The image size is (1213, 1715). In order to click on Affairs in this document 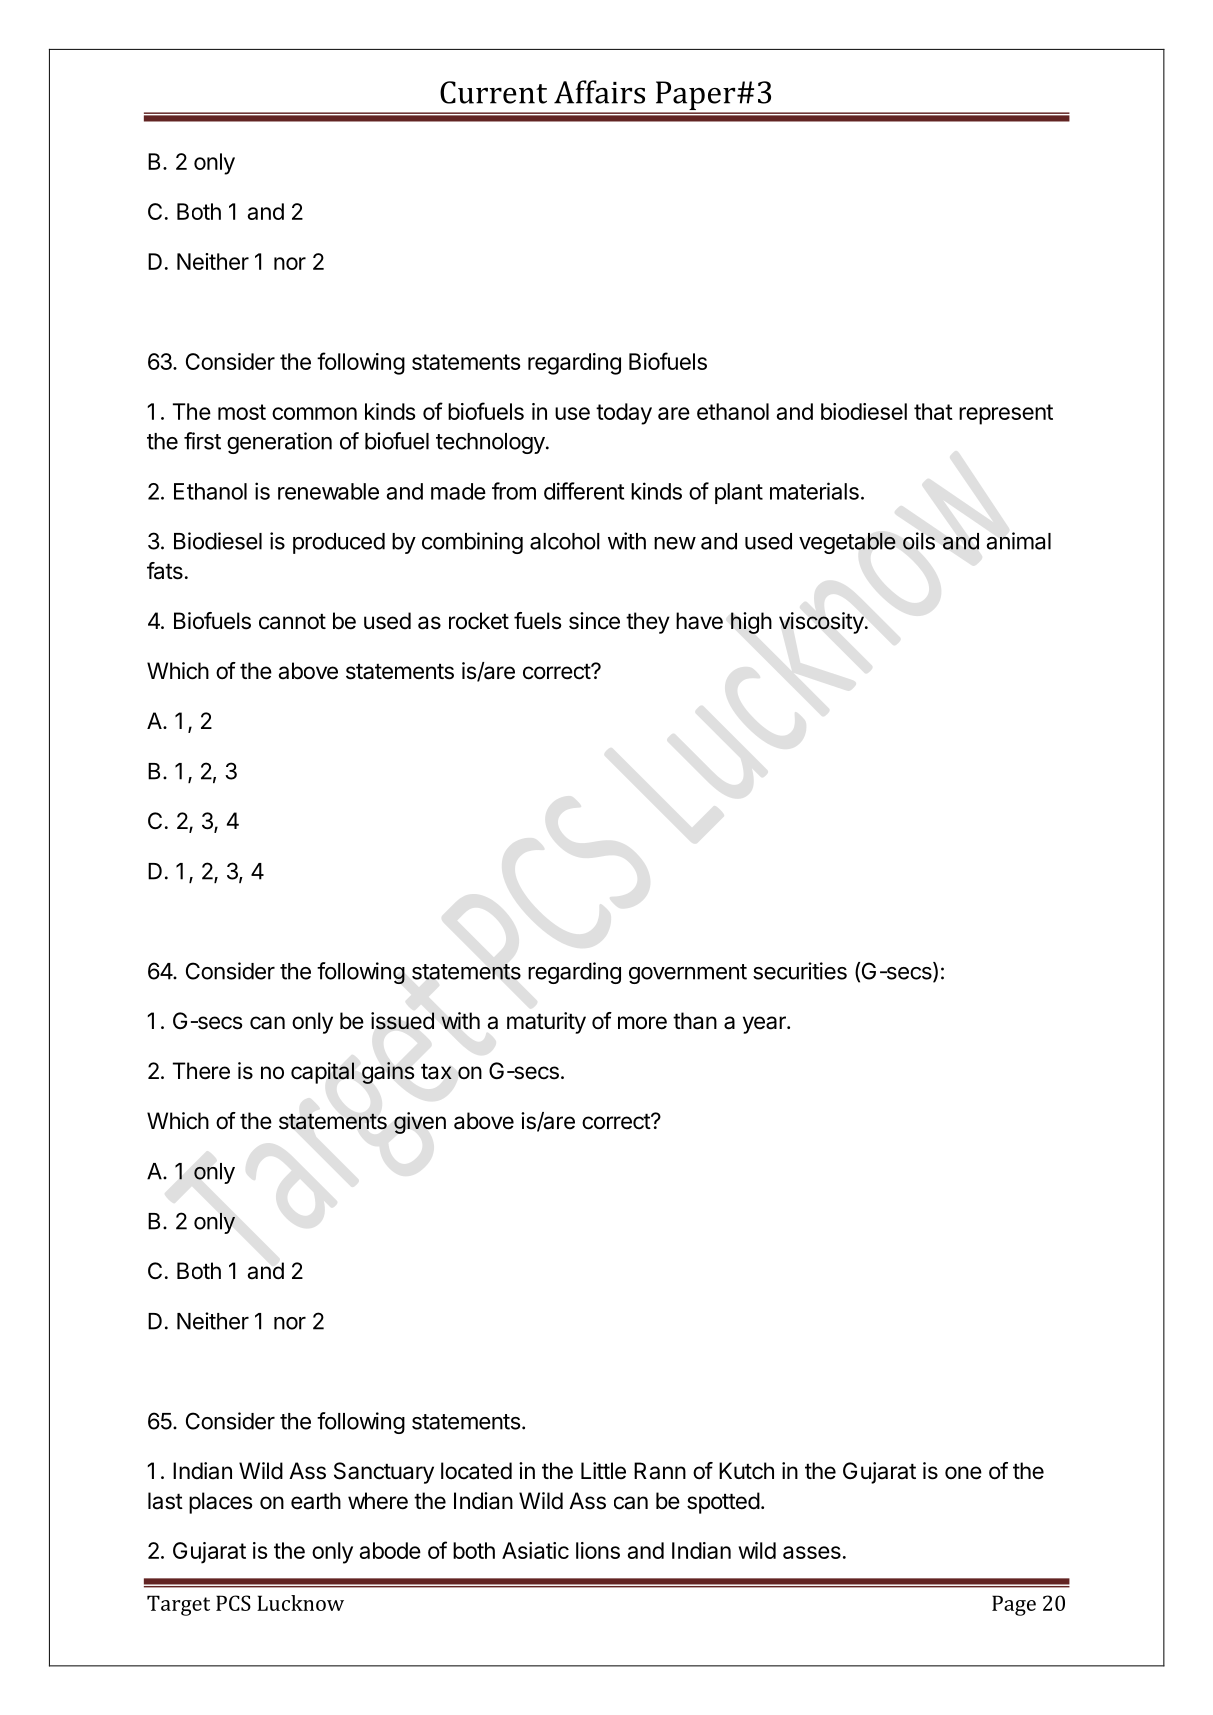, I will do `click(599, 92)`.
